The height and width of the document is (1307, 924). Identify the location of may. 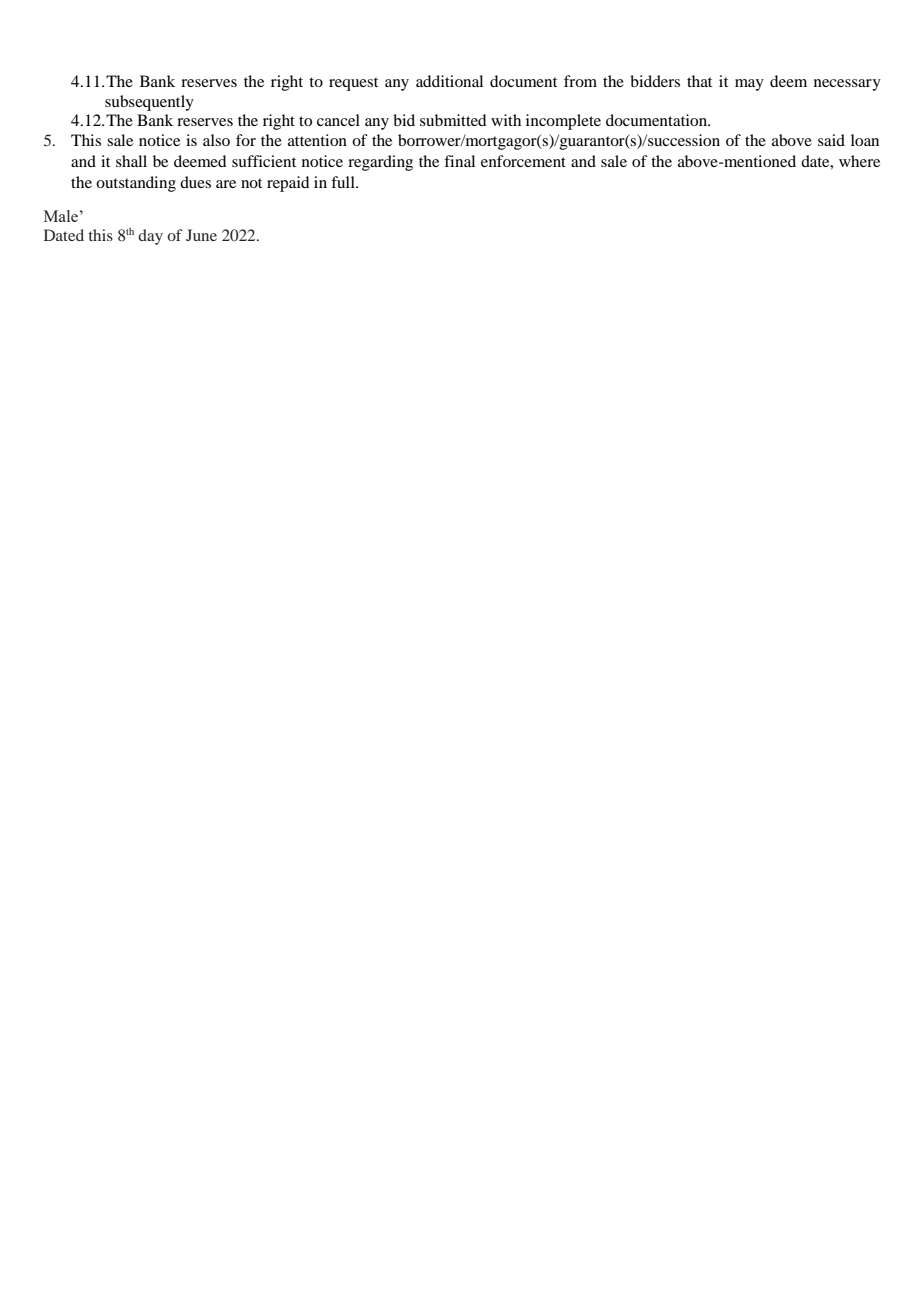
(749, 85).
